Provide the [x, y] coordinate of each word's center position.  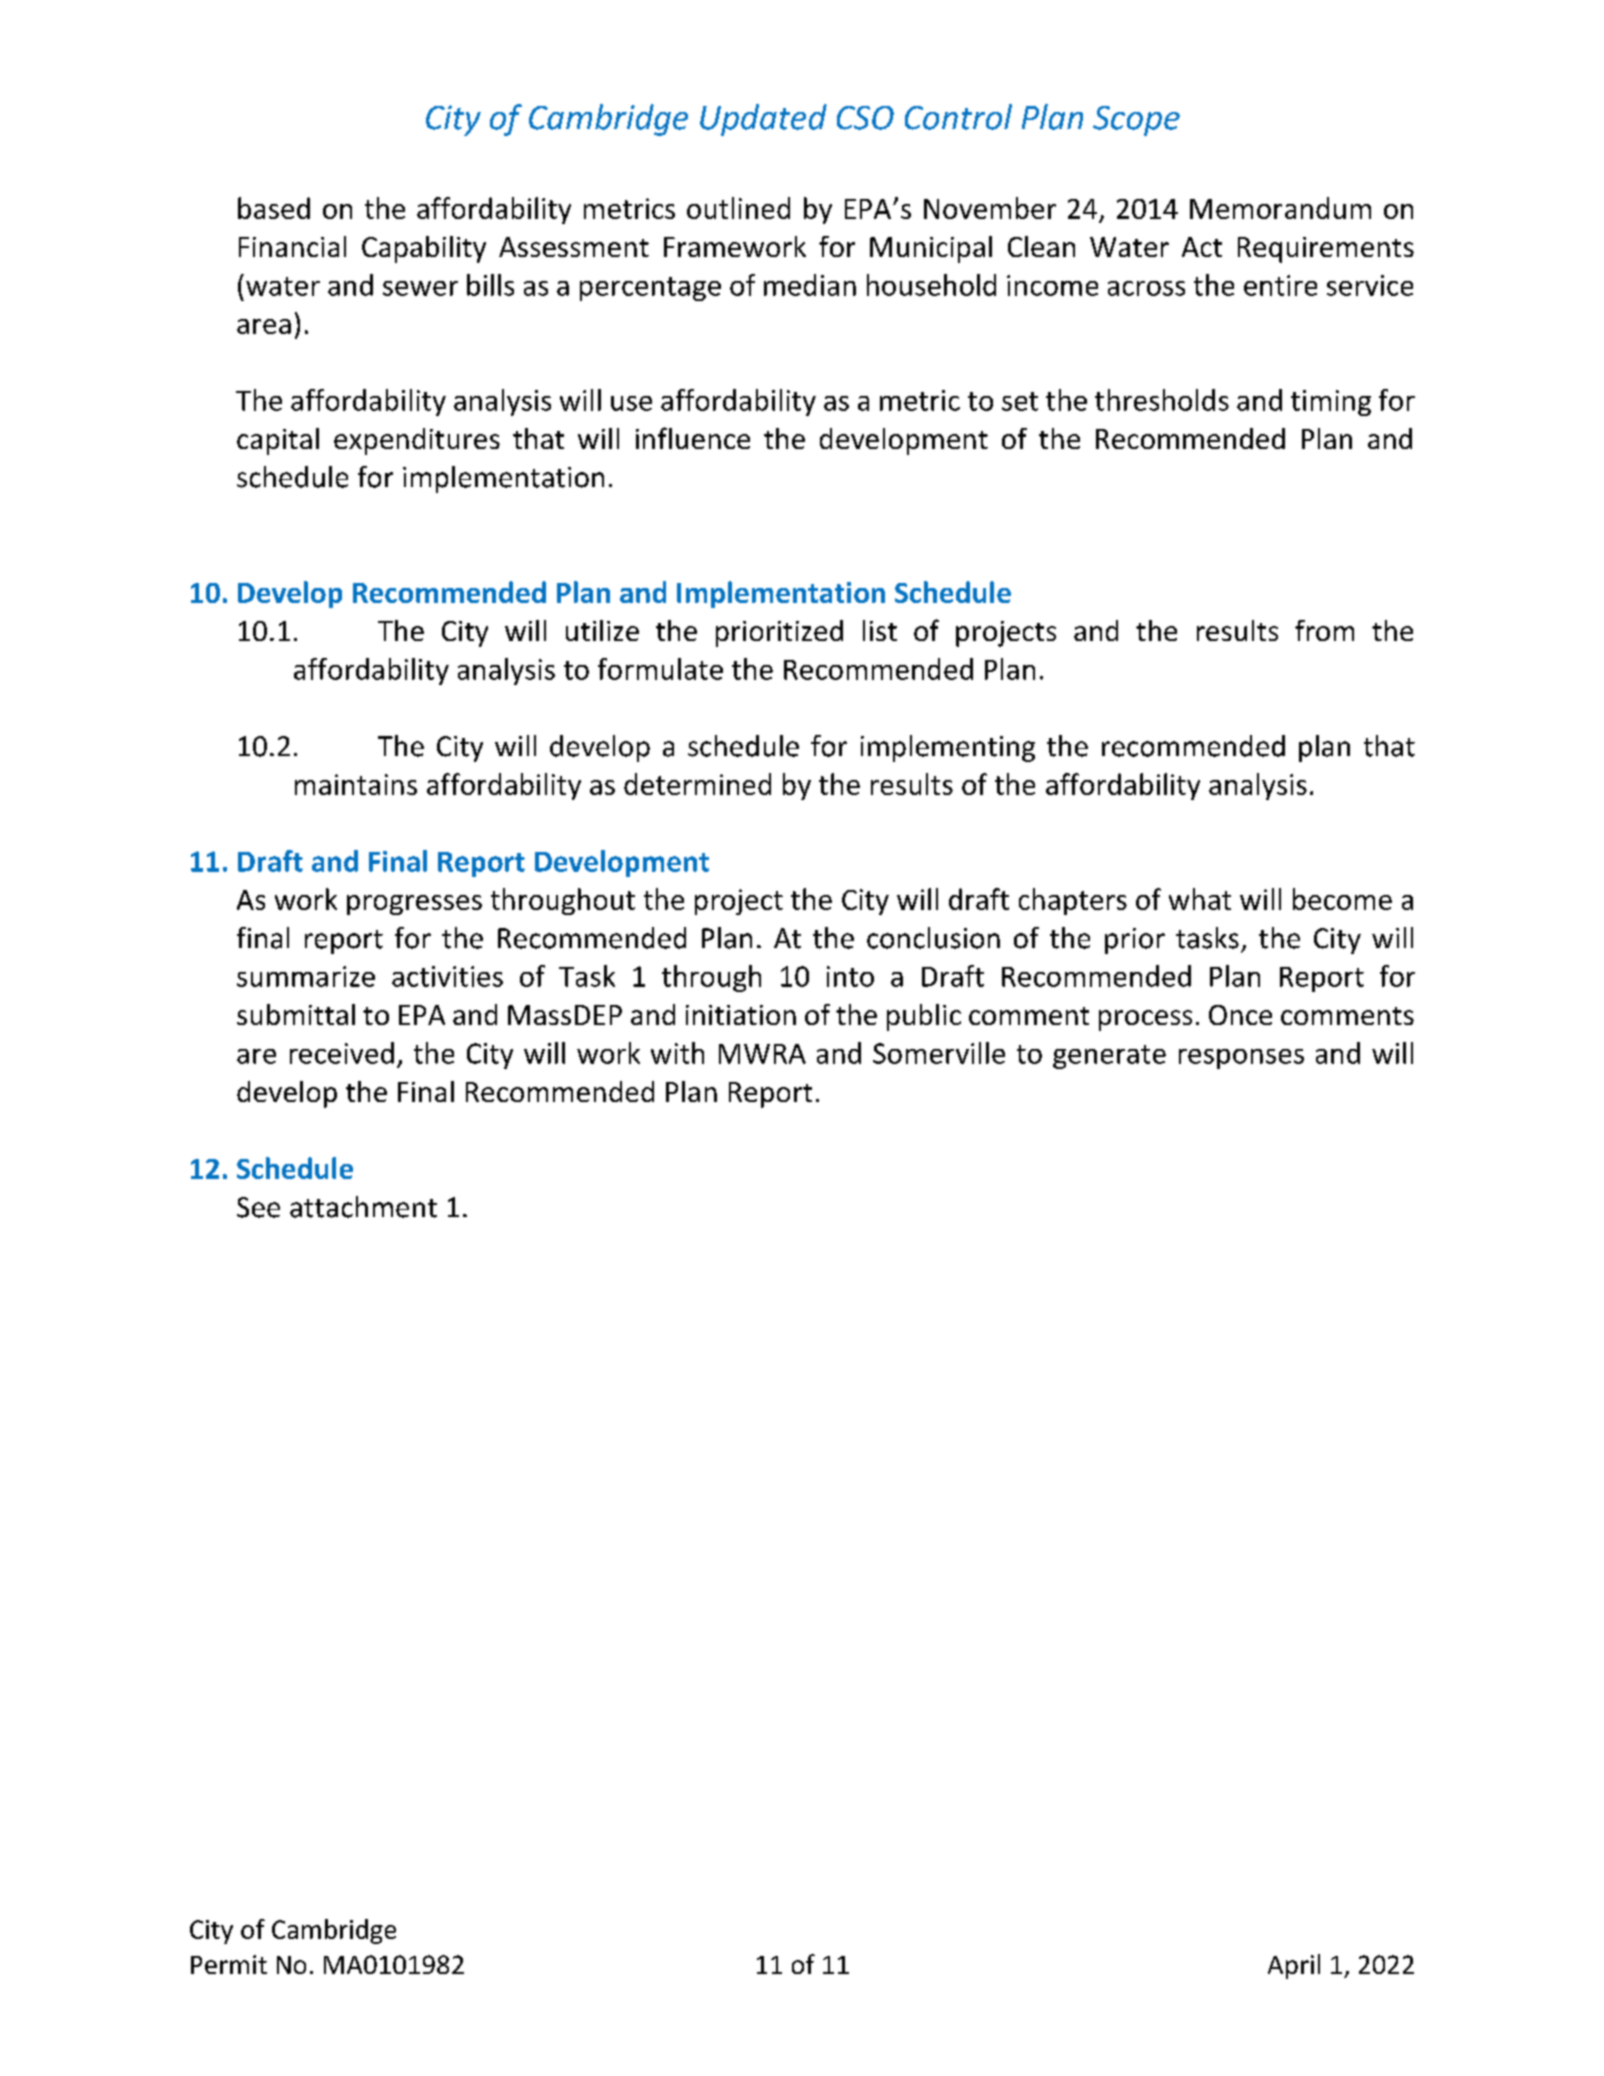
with [677, 1053]
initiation [741, 1015]
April [1294, 1966]
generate [1109, 1057]
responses [1241, 1059]
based [274, 208]
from [1324, 630]
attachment [363, 1207]
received [342, 1053]
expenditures [417, 441]
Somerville [939, 1053]
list [880, 630]
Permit [229, 1964]
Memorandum [1280, 208]
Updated [763, 120]
